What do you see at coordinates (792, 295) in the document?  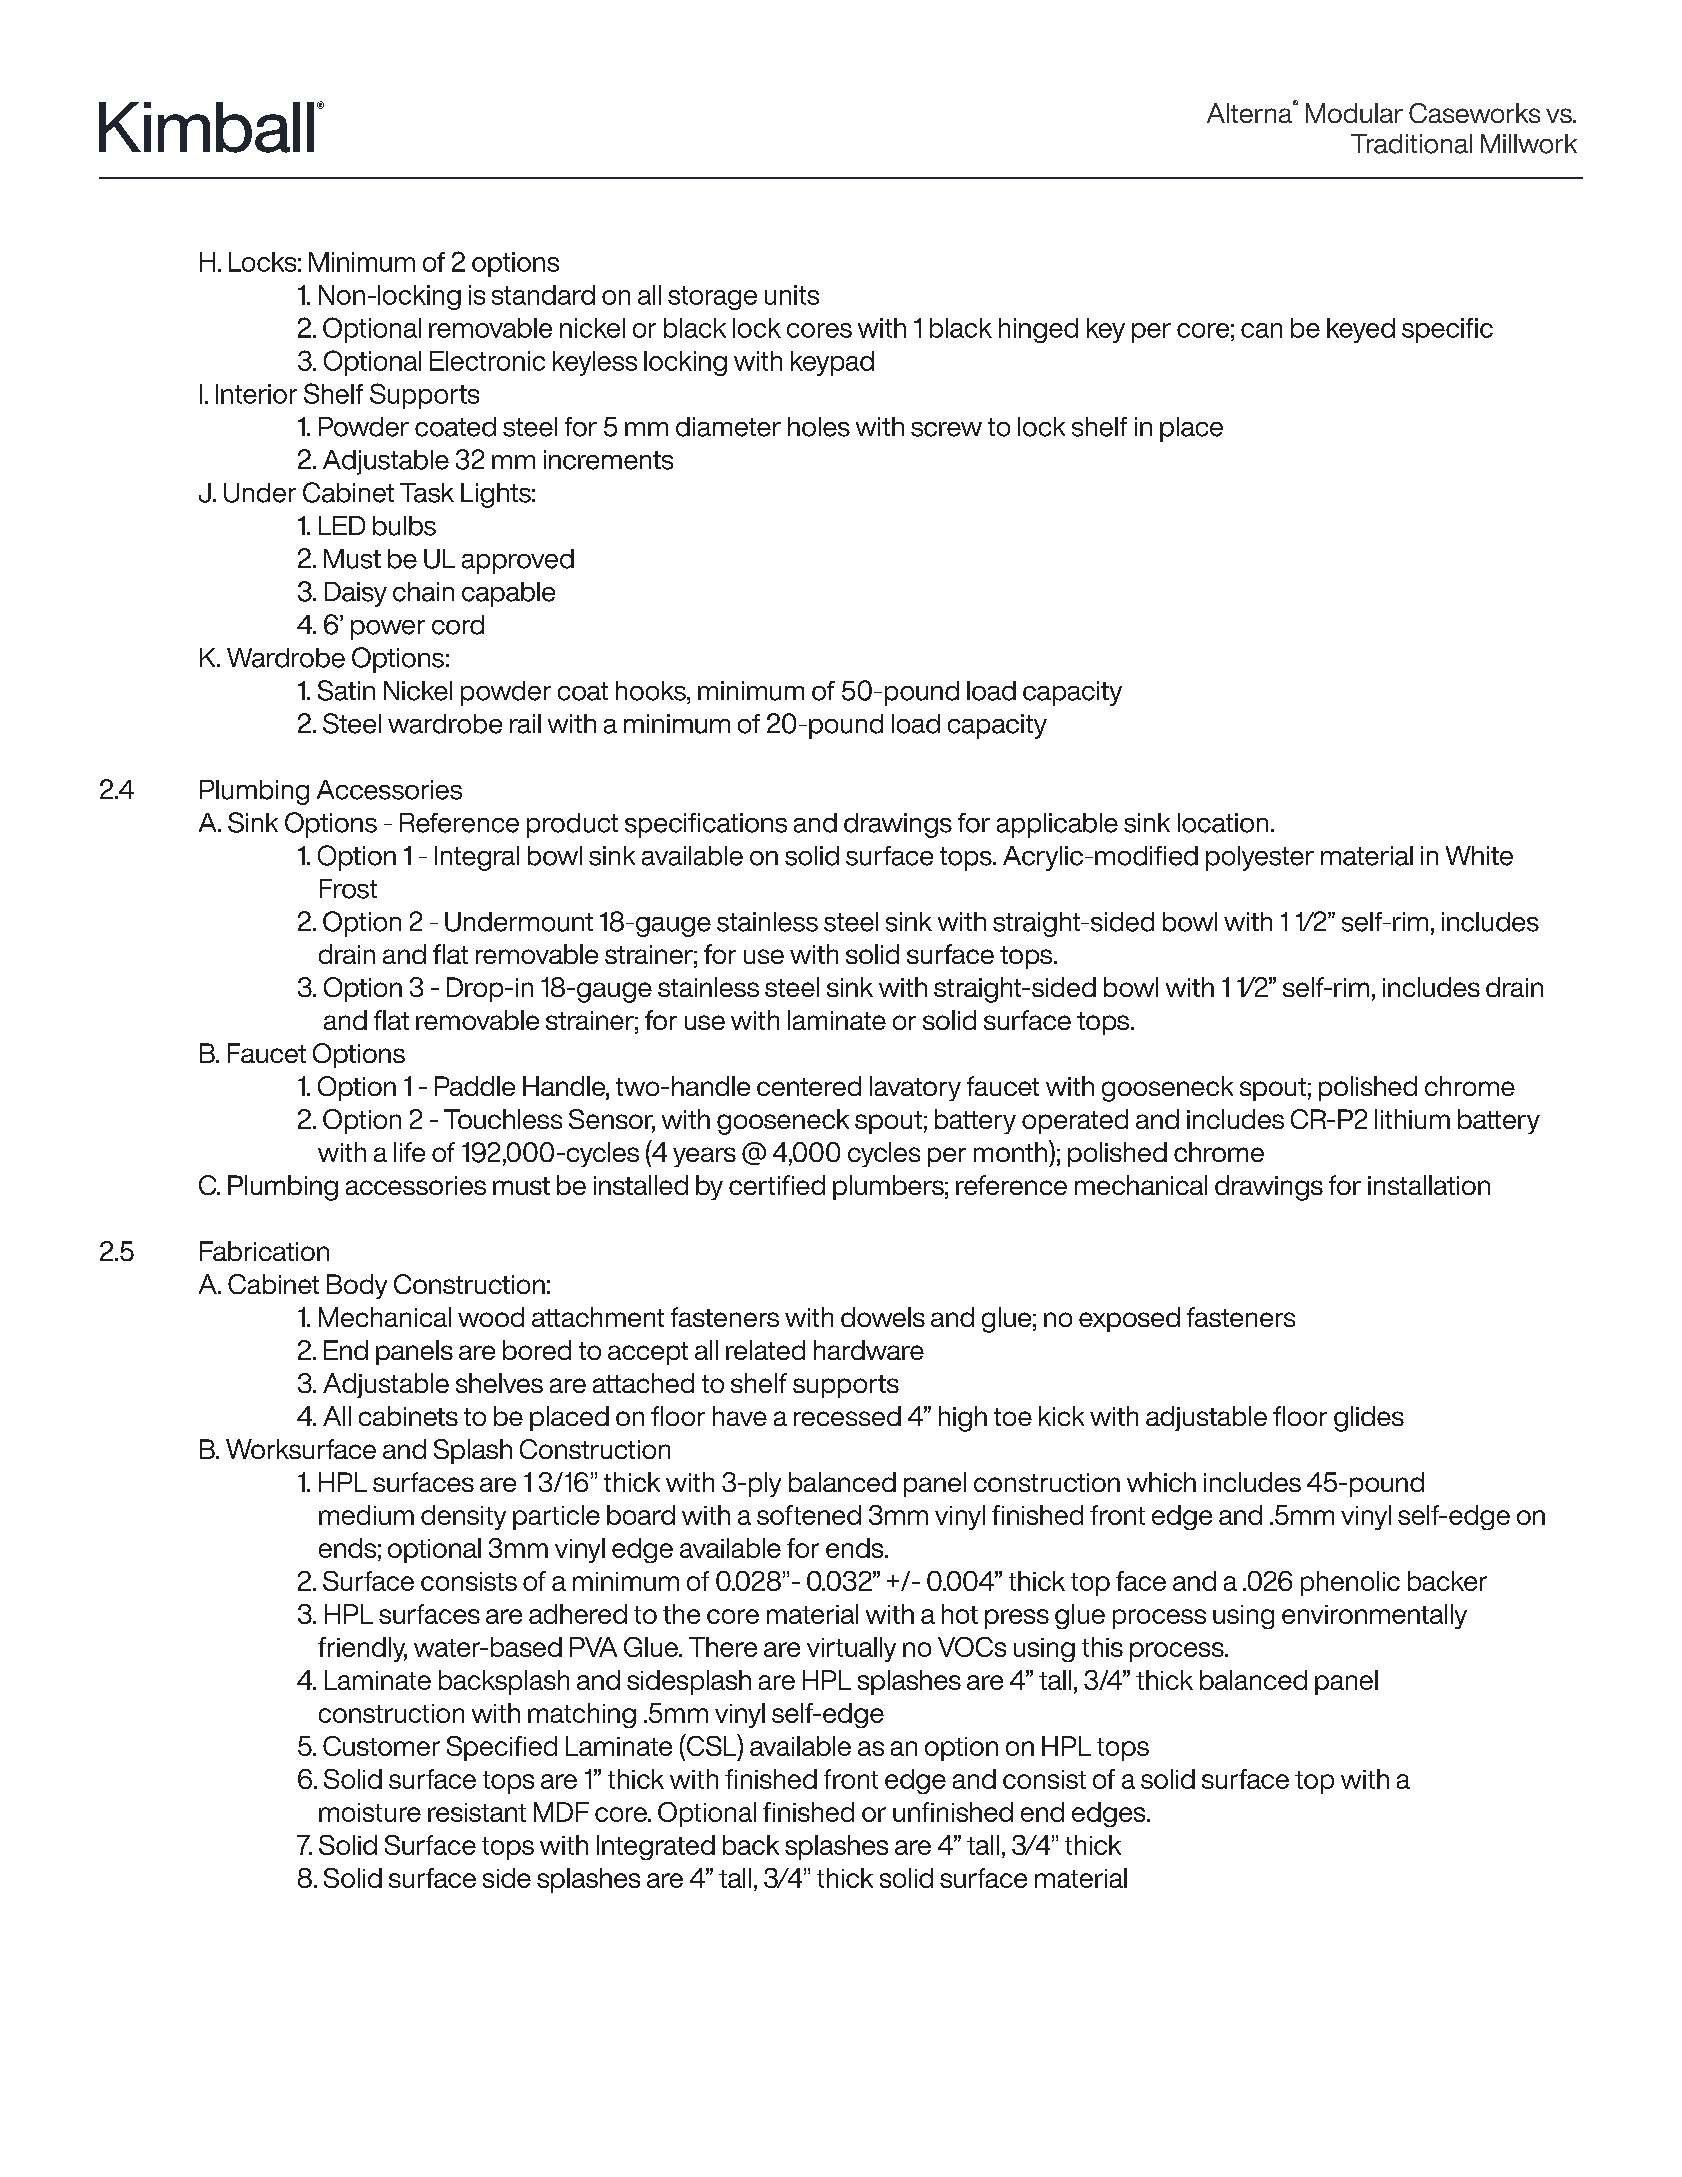 I see `units` at bounding box center [792, 295].
